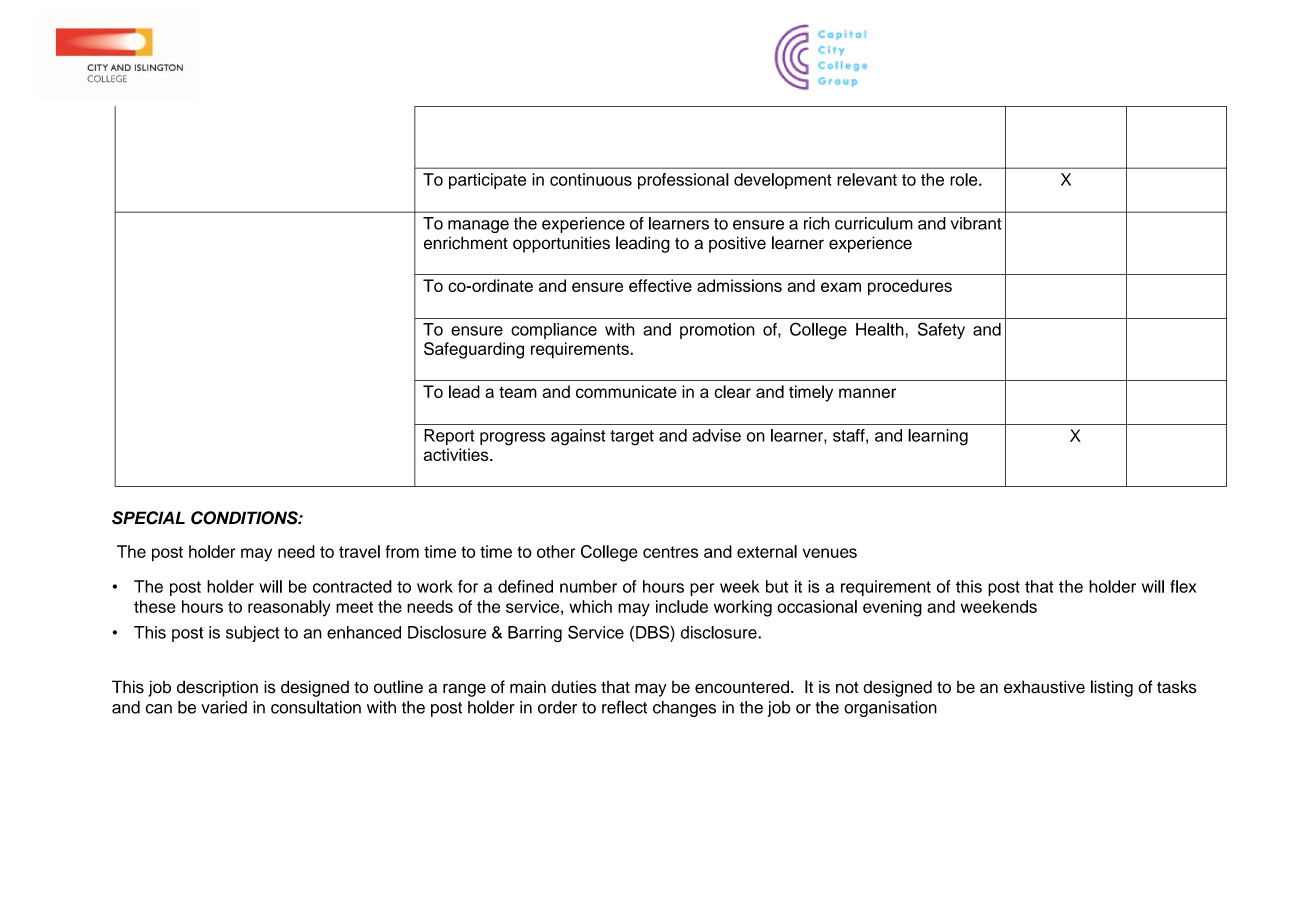 Image resolution: width=1308 pixels, height=924 pixels. Describe the element at coordinates (487, 181) in the image. I see `participate` at that location.
